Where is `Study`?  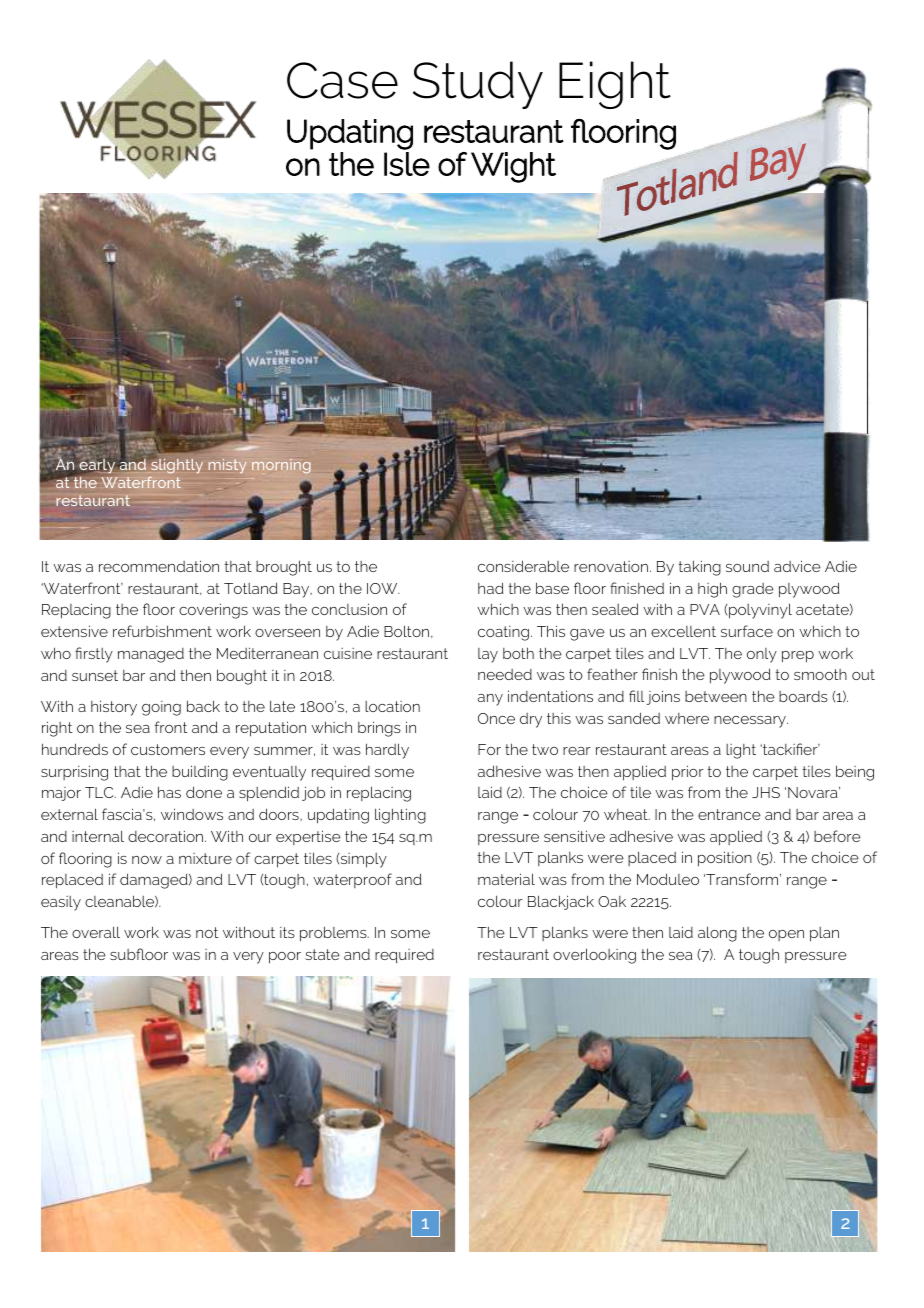 Study is located at coordinates (478, 85).
